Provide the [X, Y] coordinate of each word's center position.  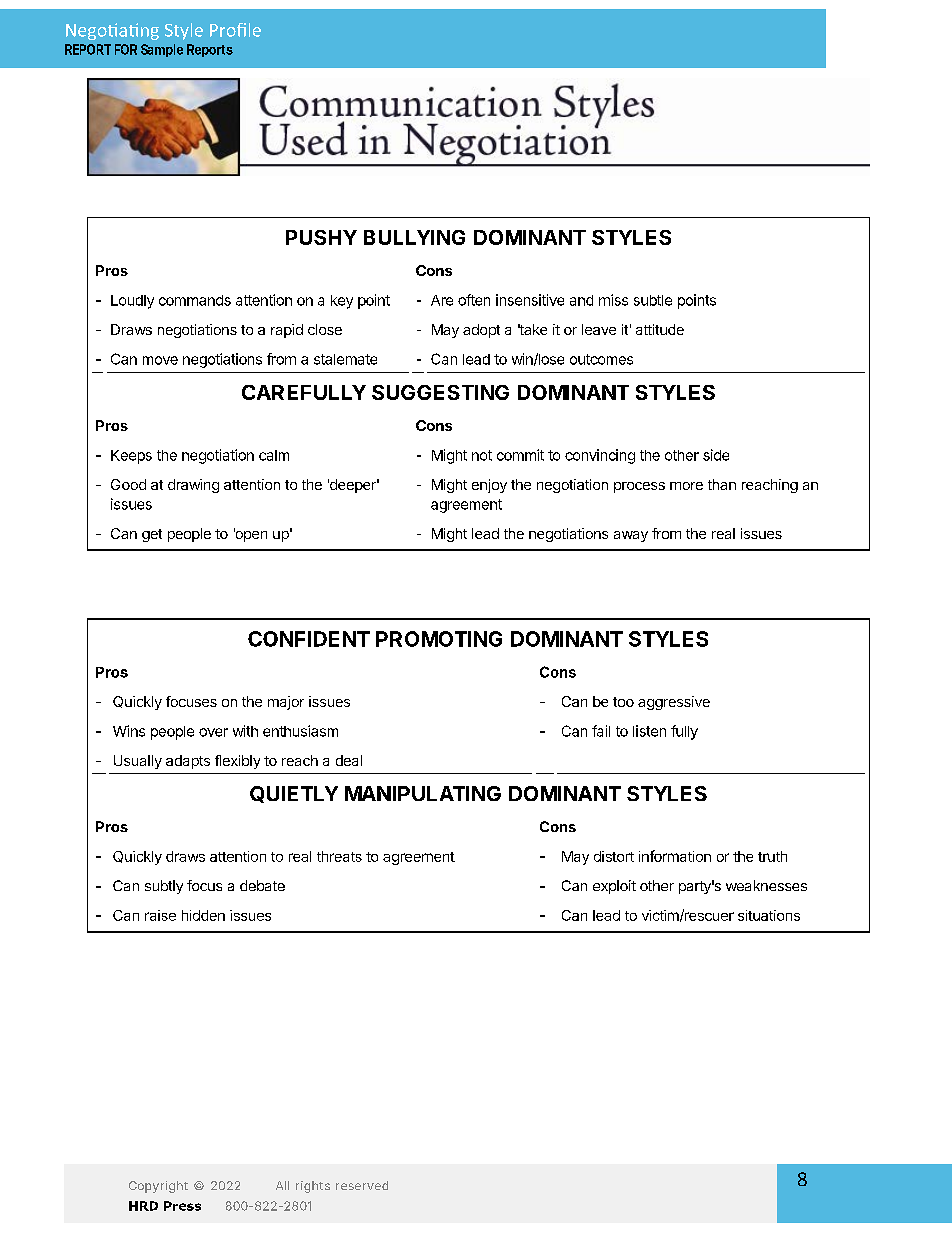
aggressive [674, 703]
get [152, 535]
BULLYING [414, 237]
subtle [653, 300]
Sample [162, 50]
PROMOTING [439, 639]
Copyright [158, 1187]
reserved [362, 1185]
